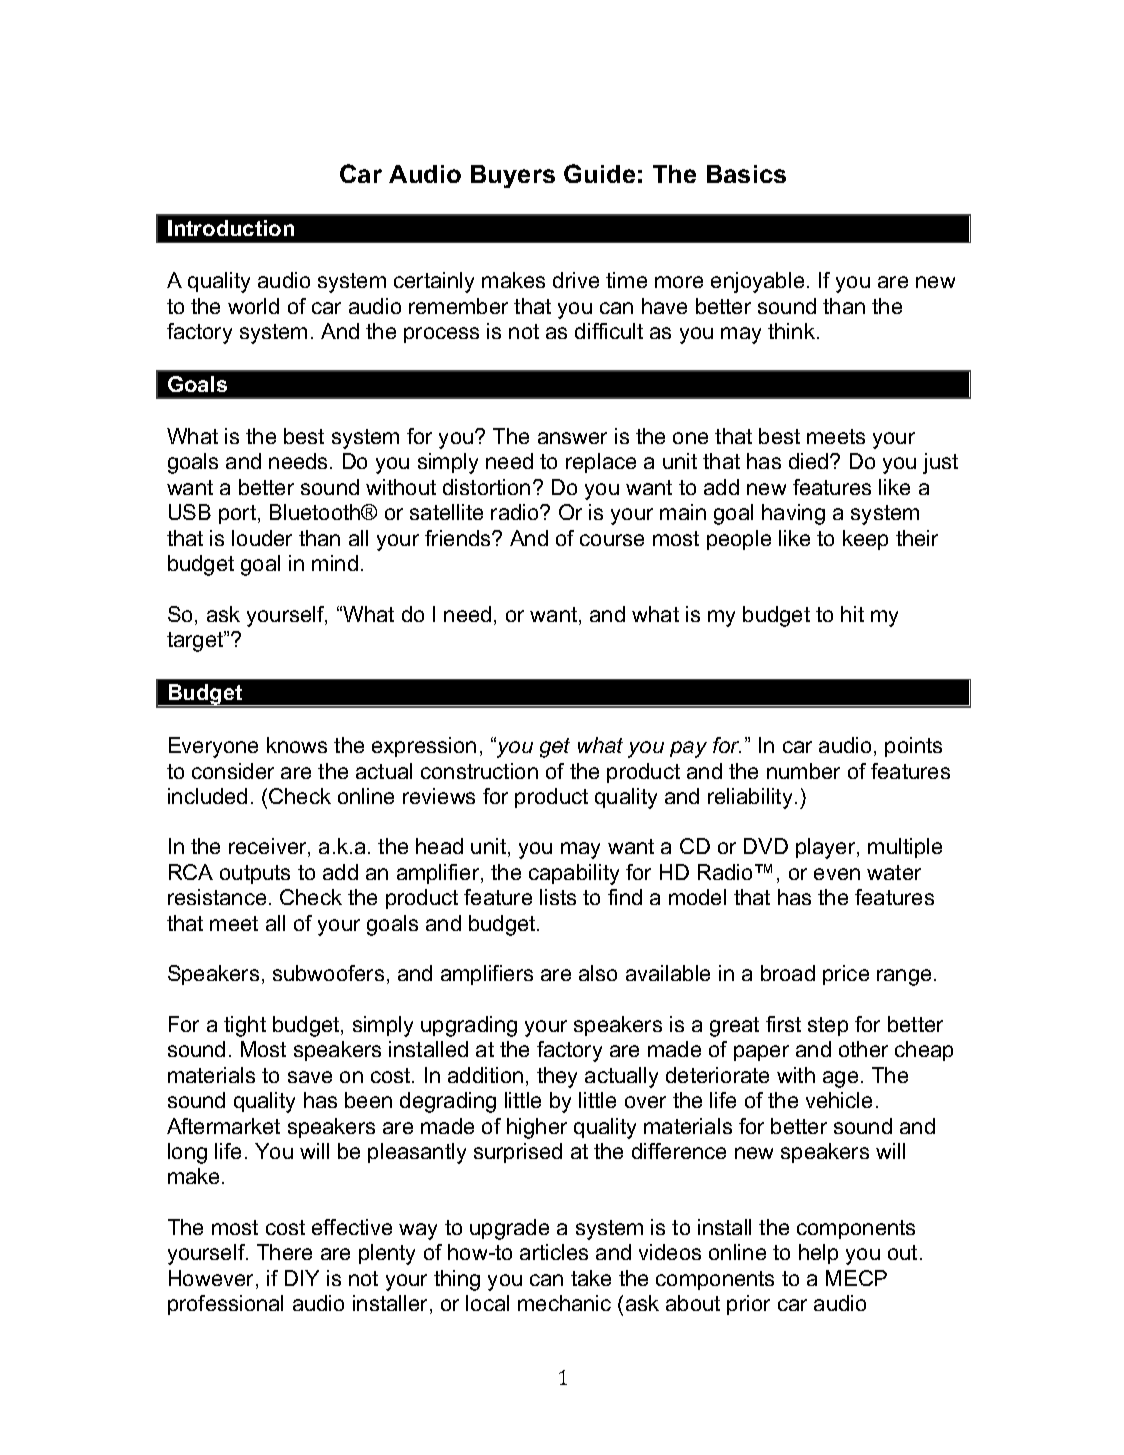 The height and width of the screenshot is (1455, 1124). What do you see at coordinates (612, 540) in the screenshot?
I see `course` at bounding box center [612, 540].
